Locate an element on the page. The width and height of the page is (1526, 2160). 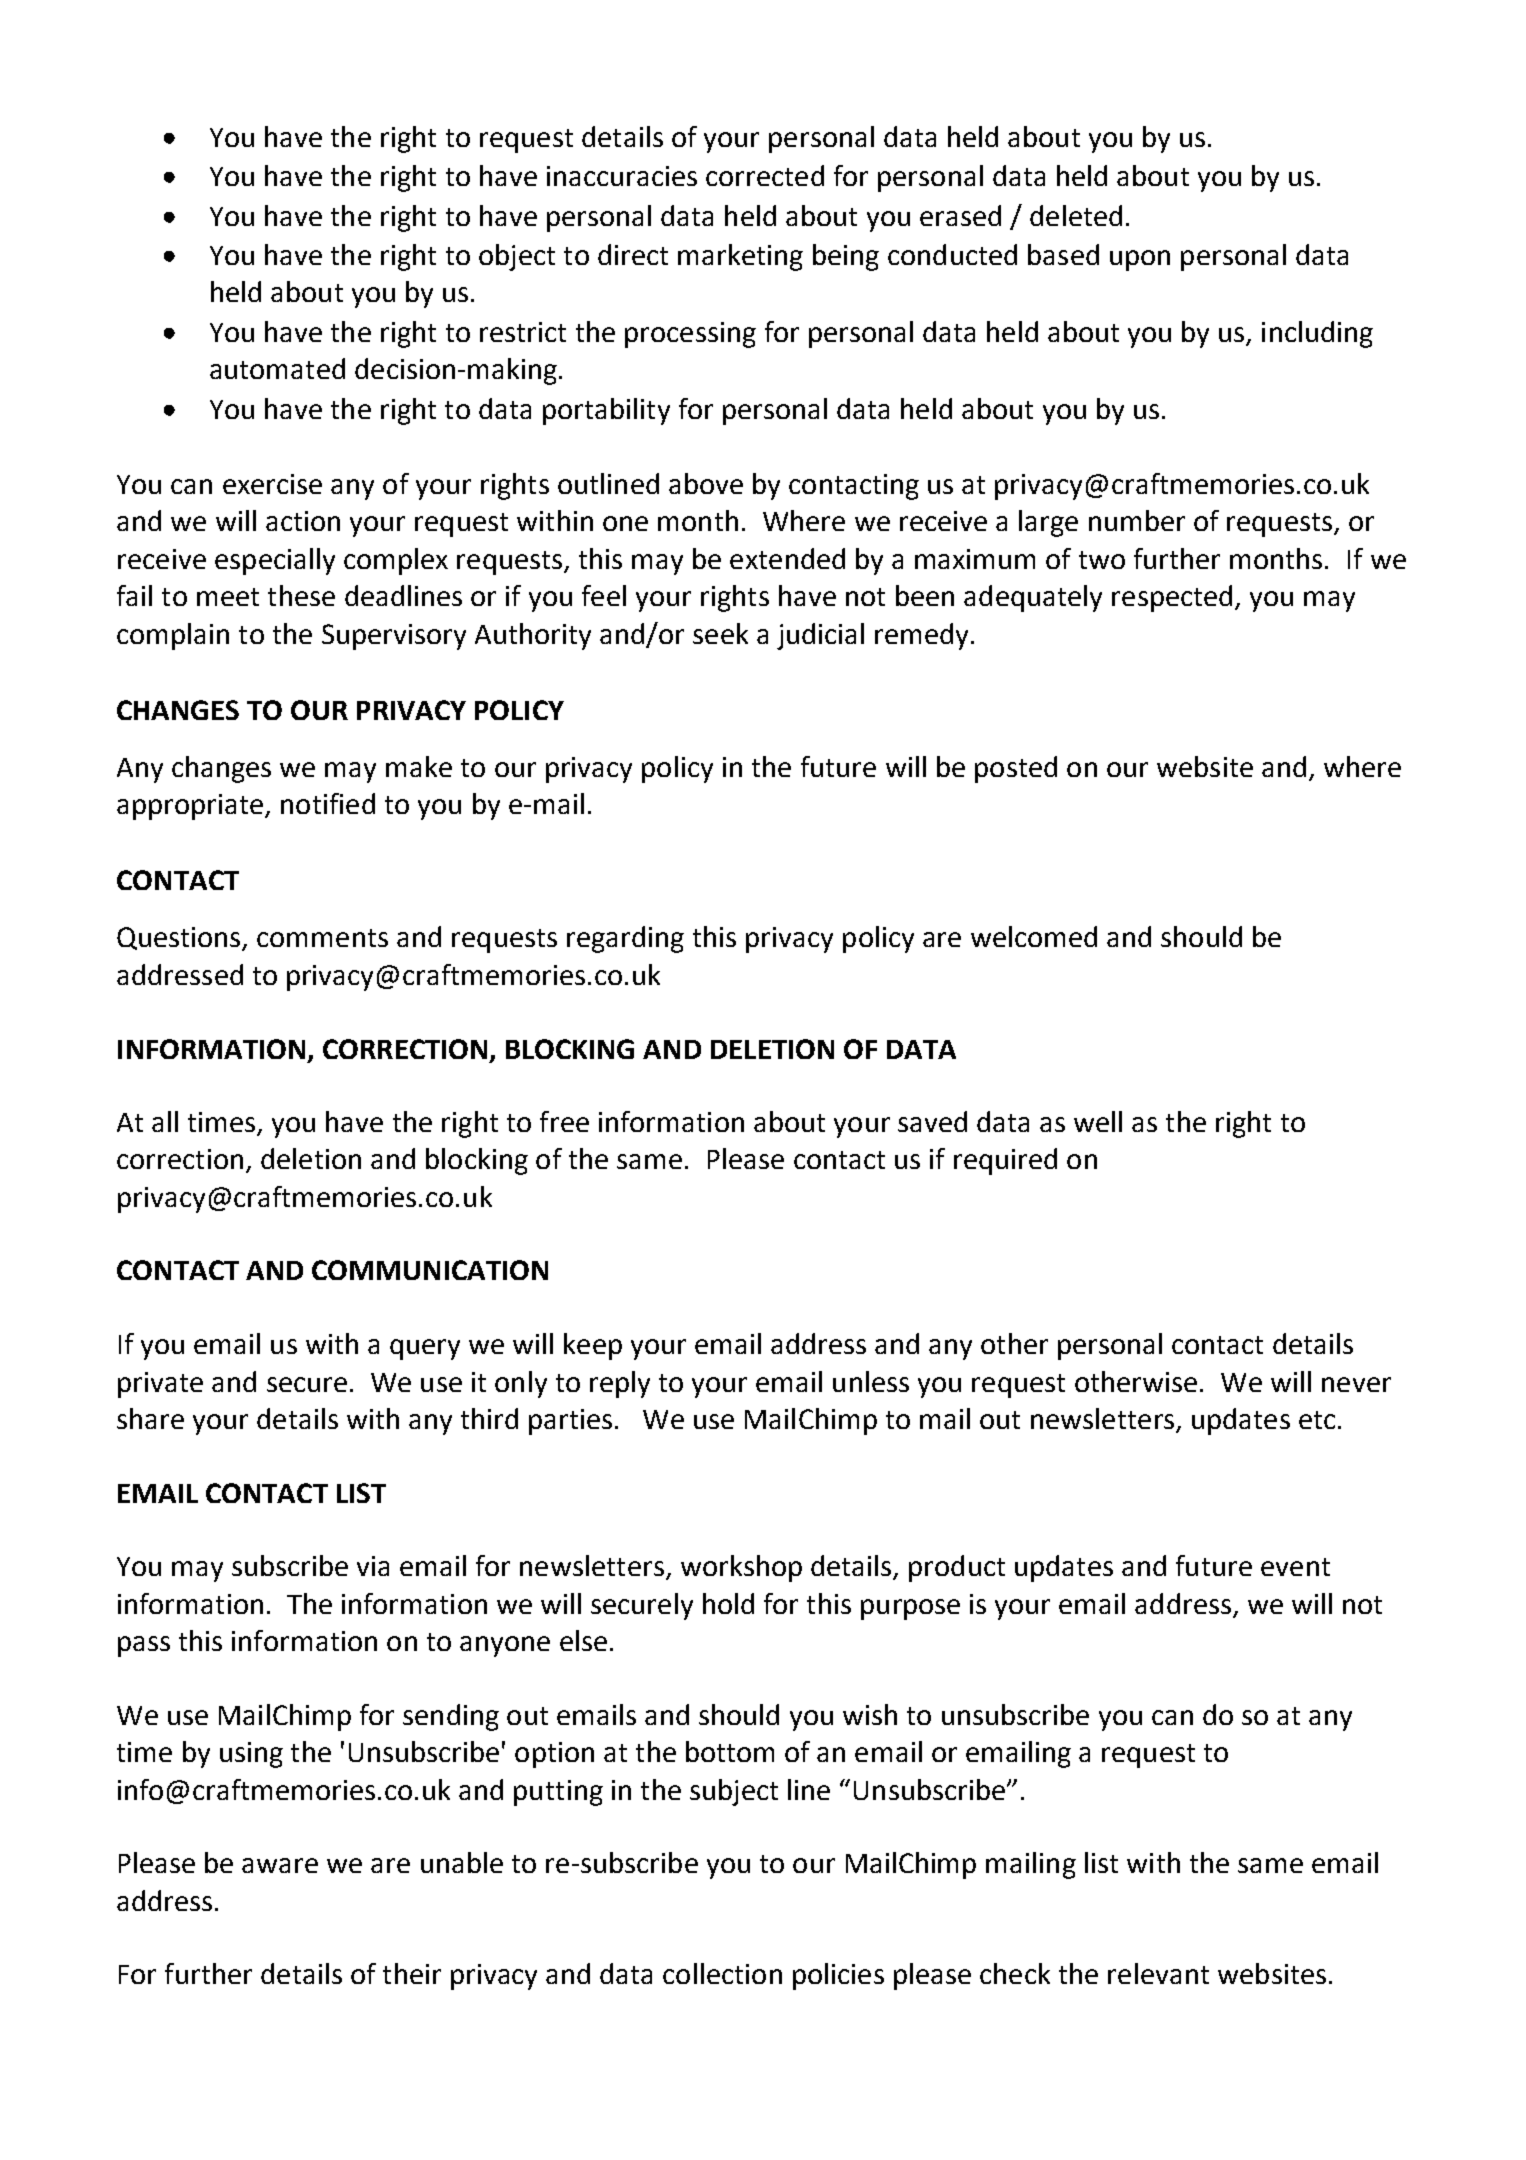
automated is located at coordinates (277, 368).
